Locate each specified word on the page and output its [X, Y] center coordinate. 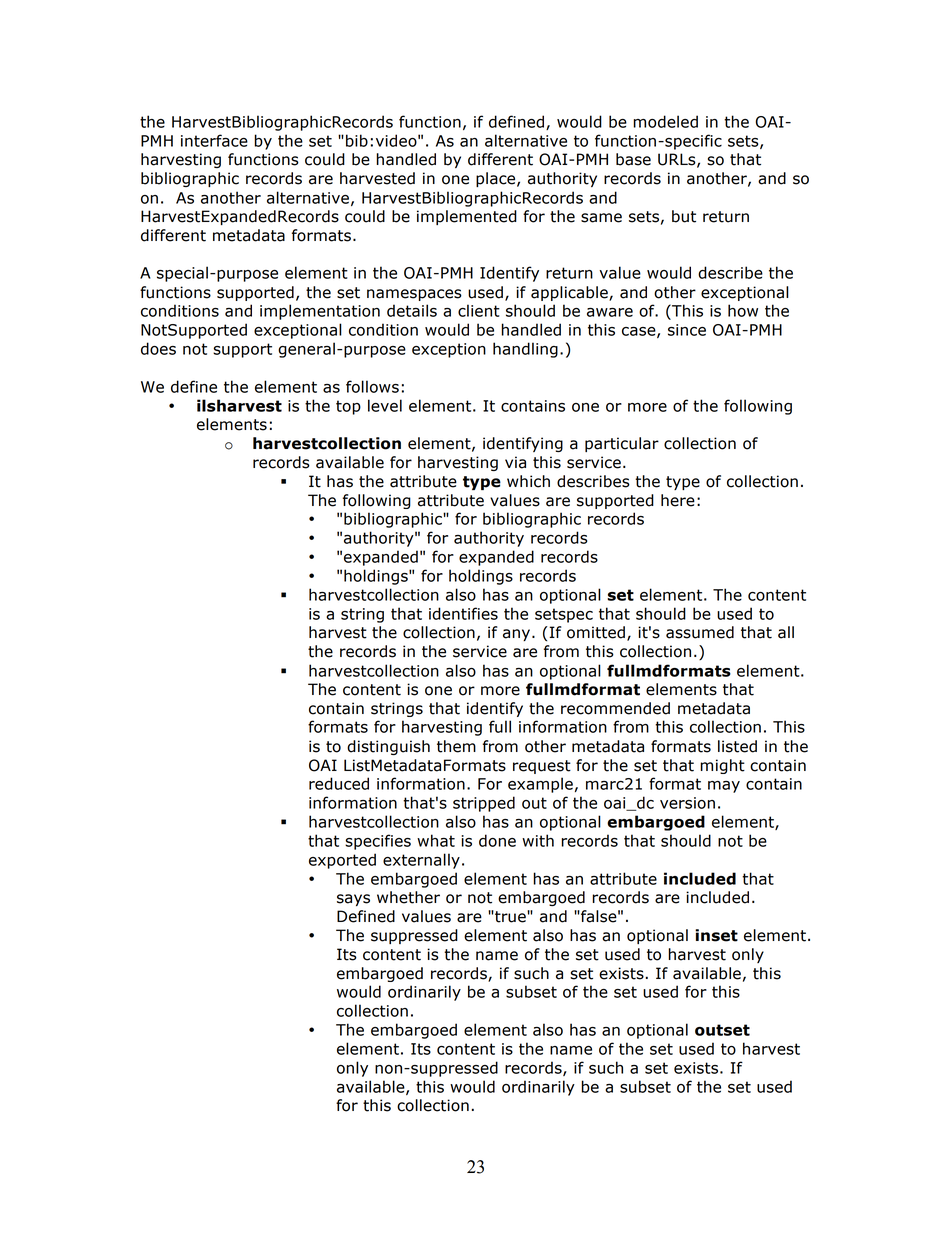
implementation [320, 312]
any [518, 635]
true [510, 916]
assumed [700, 632]
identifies [463, 613]
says [353, 900]
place [497, 179]
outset [722, 1030]
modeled [665, 121]
